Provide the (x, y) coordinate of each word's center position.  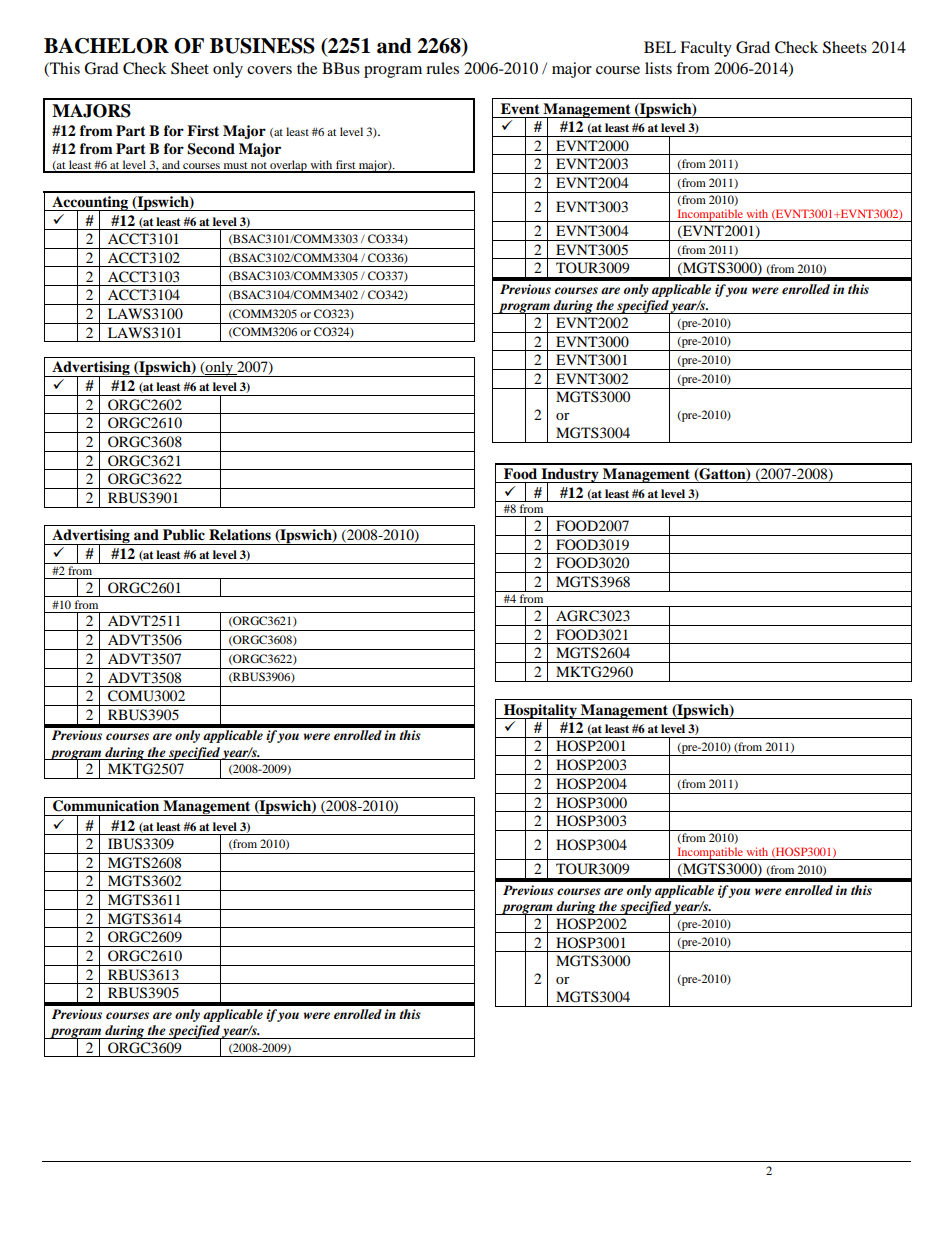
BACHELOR (106, 46)
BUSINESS (262, 46)
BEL (660, 47)
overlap (288, 166)
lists (658, 68)
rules (442, 68)
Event (520, 109)
